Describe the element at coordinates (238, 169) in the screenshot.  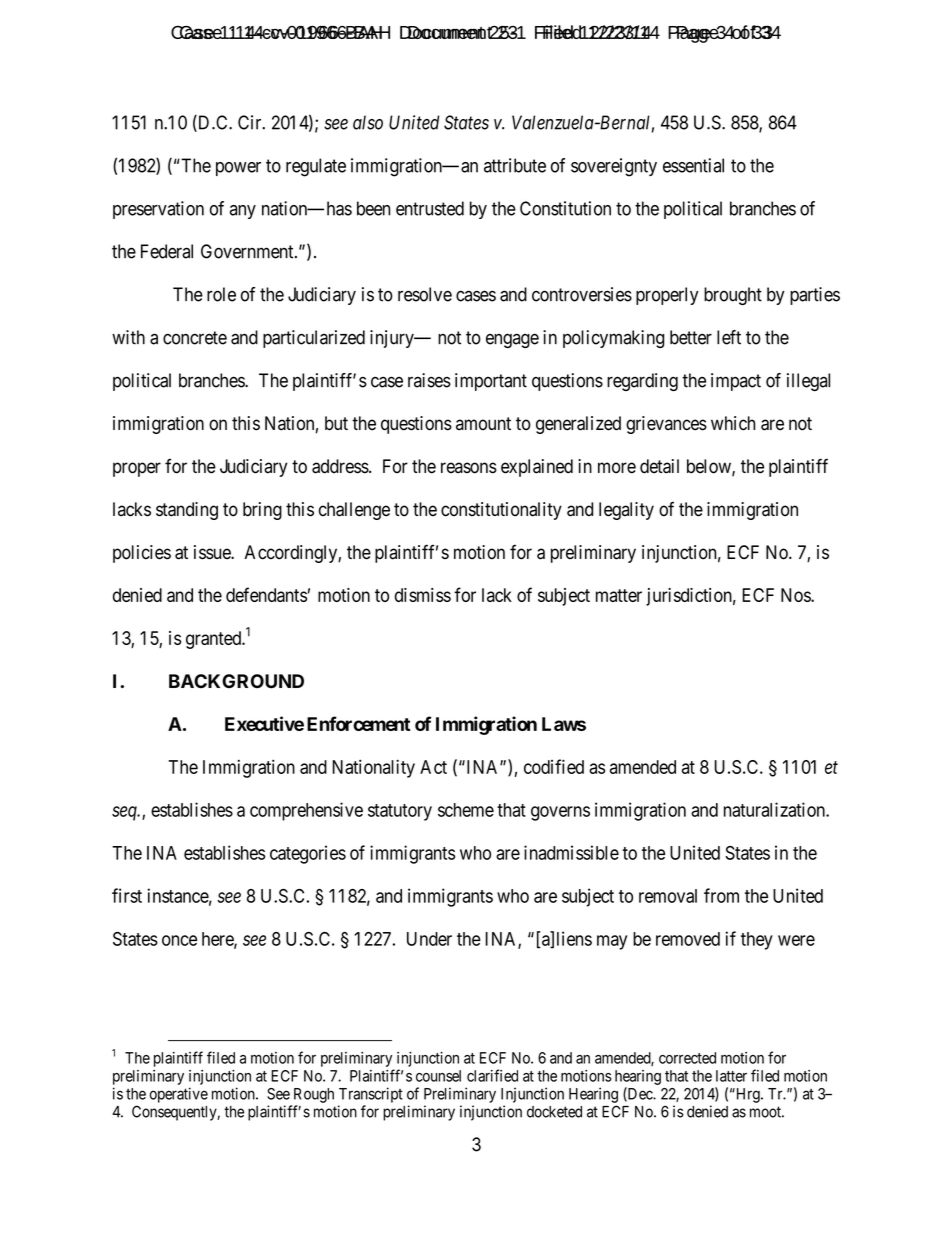
I see `power` at that location.
